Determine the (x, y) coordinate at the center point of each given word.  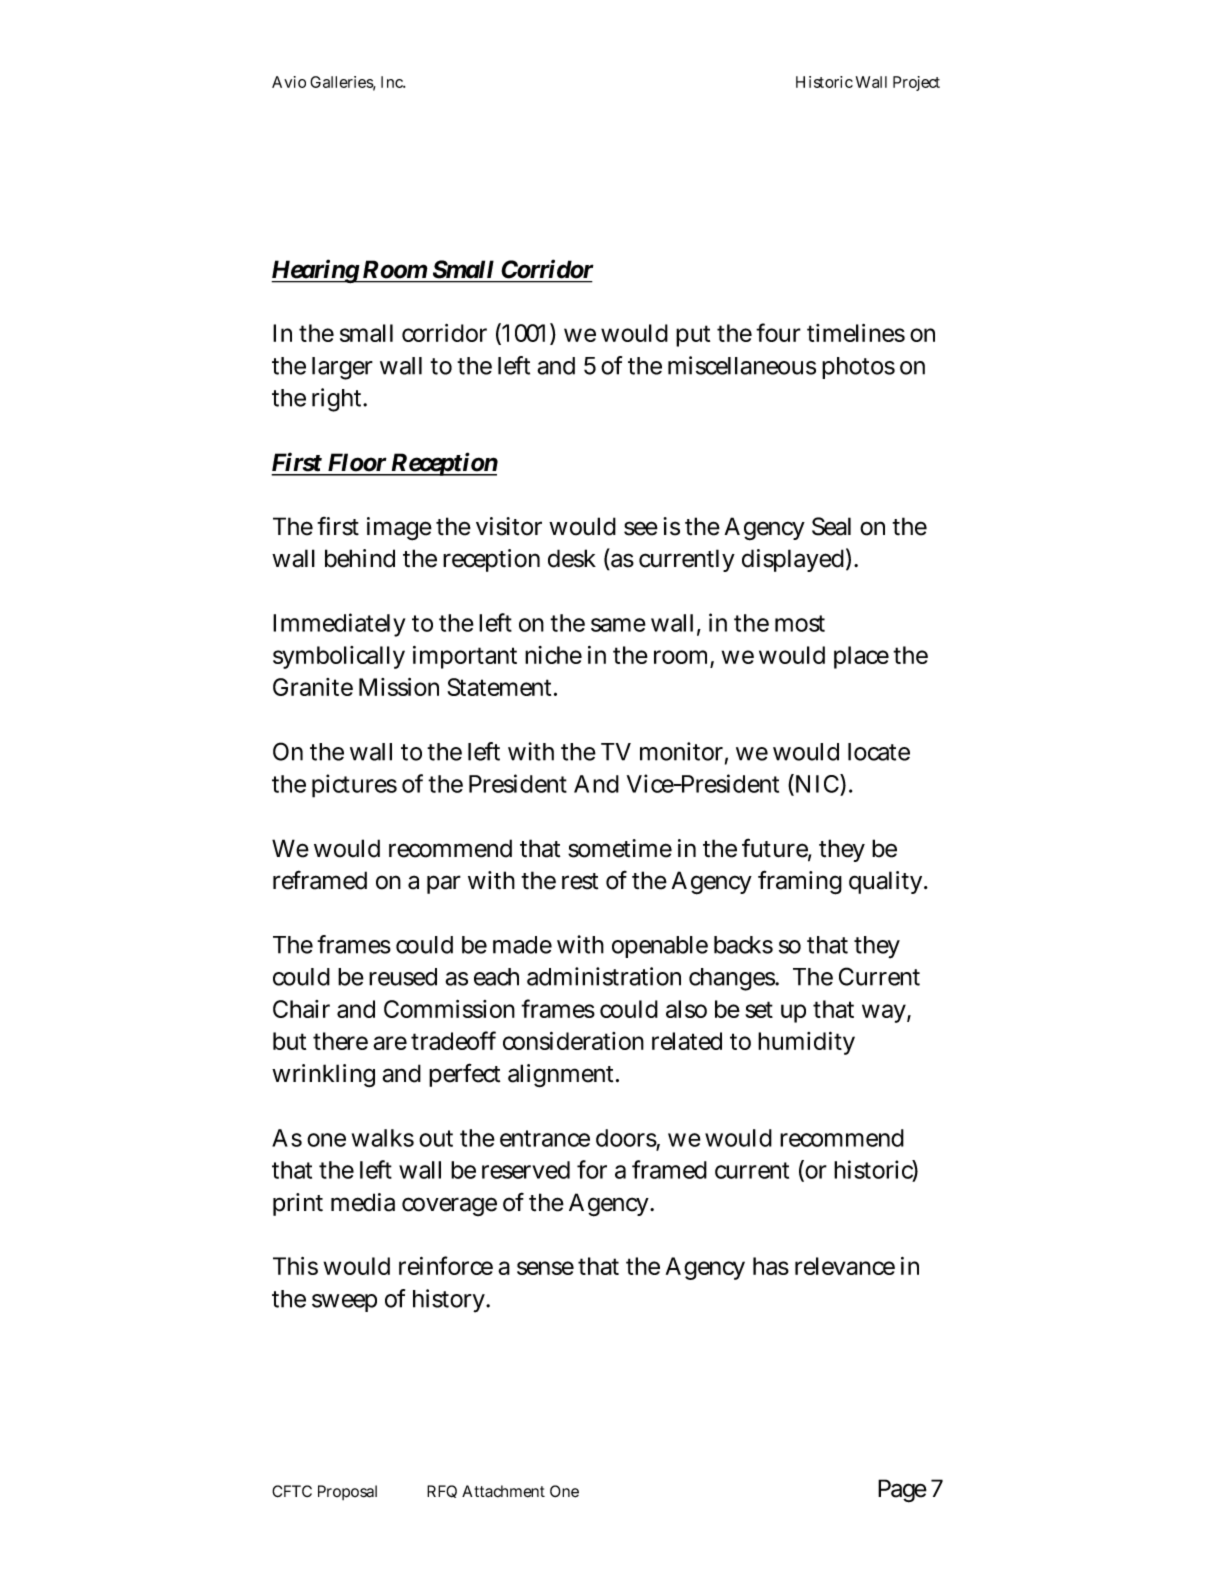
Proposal (347, 1492)
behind (360, 558)
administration (604, 976)
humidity (806, 1043)
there (340, 1041)
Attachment (503, 1491)
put (693, 336)
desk (572, 558)
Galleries (343, 83)
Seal (831, 526)
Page (902, 1491)
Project (916, 83)
